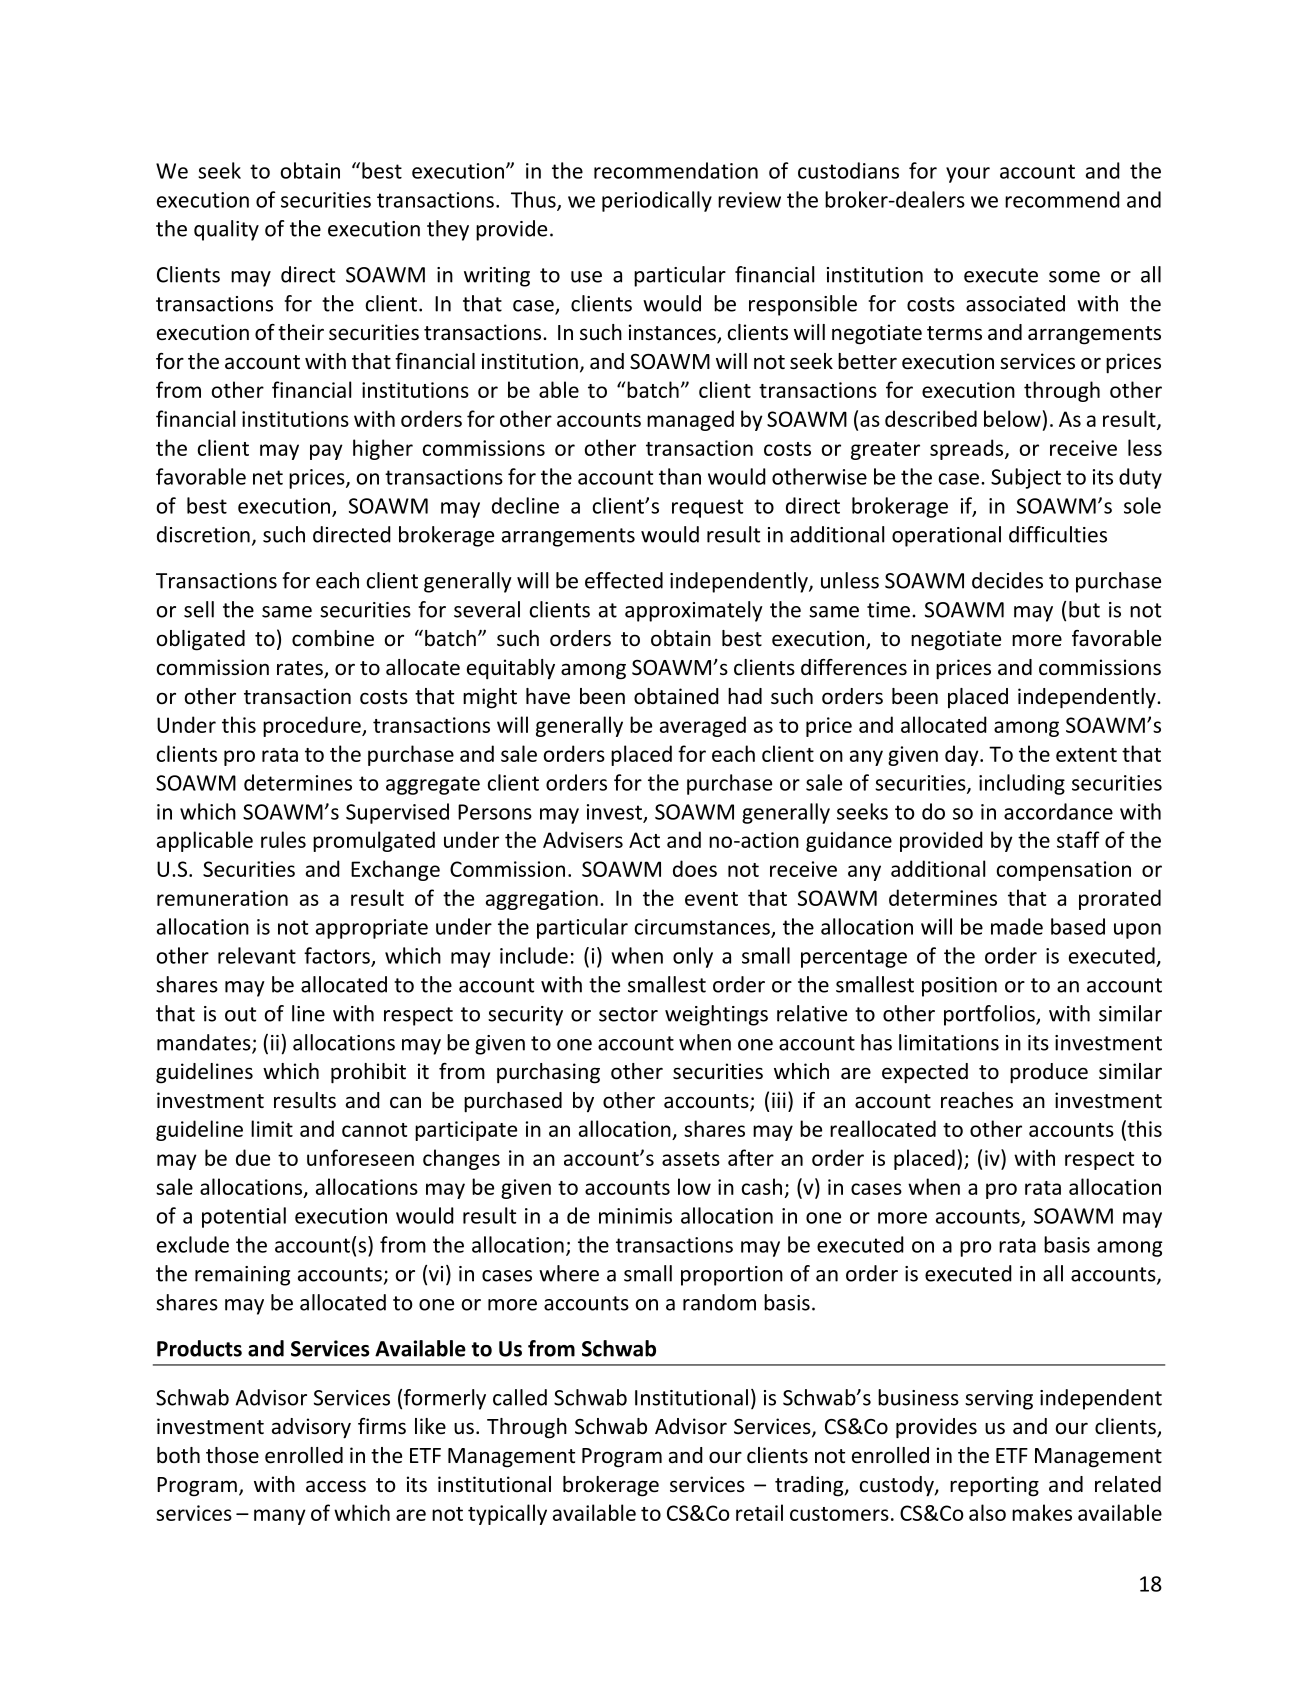 The width and height of the document is (1316, 1703). I want to click on your, so click(968, 175).
